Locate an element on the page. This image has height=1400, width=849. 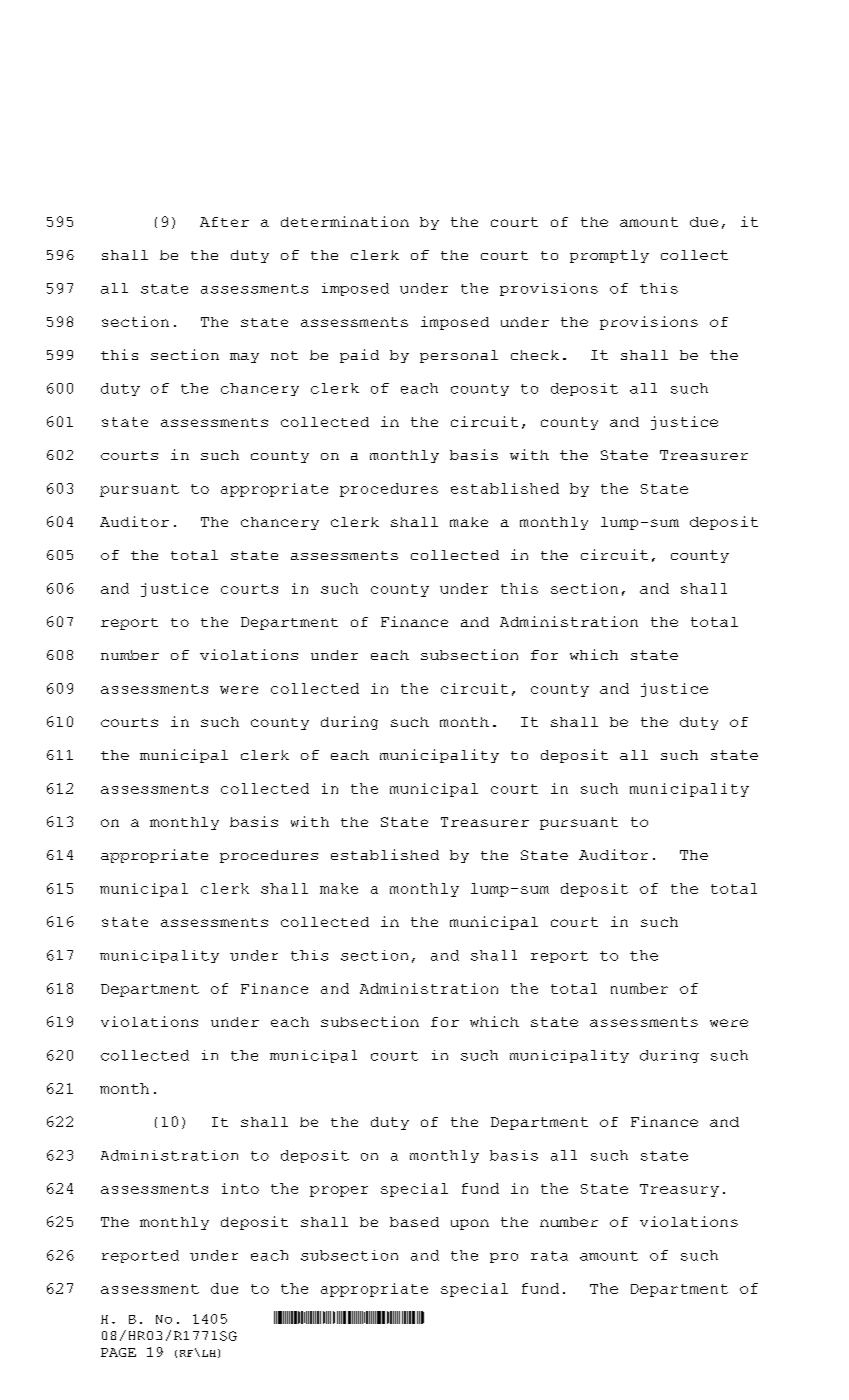
based is located at coordinates (414, 1222).
